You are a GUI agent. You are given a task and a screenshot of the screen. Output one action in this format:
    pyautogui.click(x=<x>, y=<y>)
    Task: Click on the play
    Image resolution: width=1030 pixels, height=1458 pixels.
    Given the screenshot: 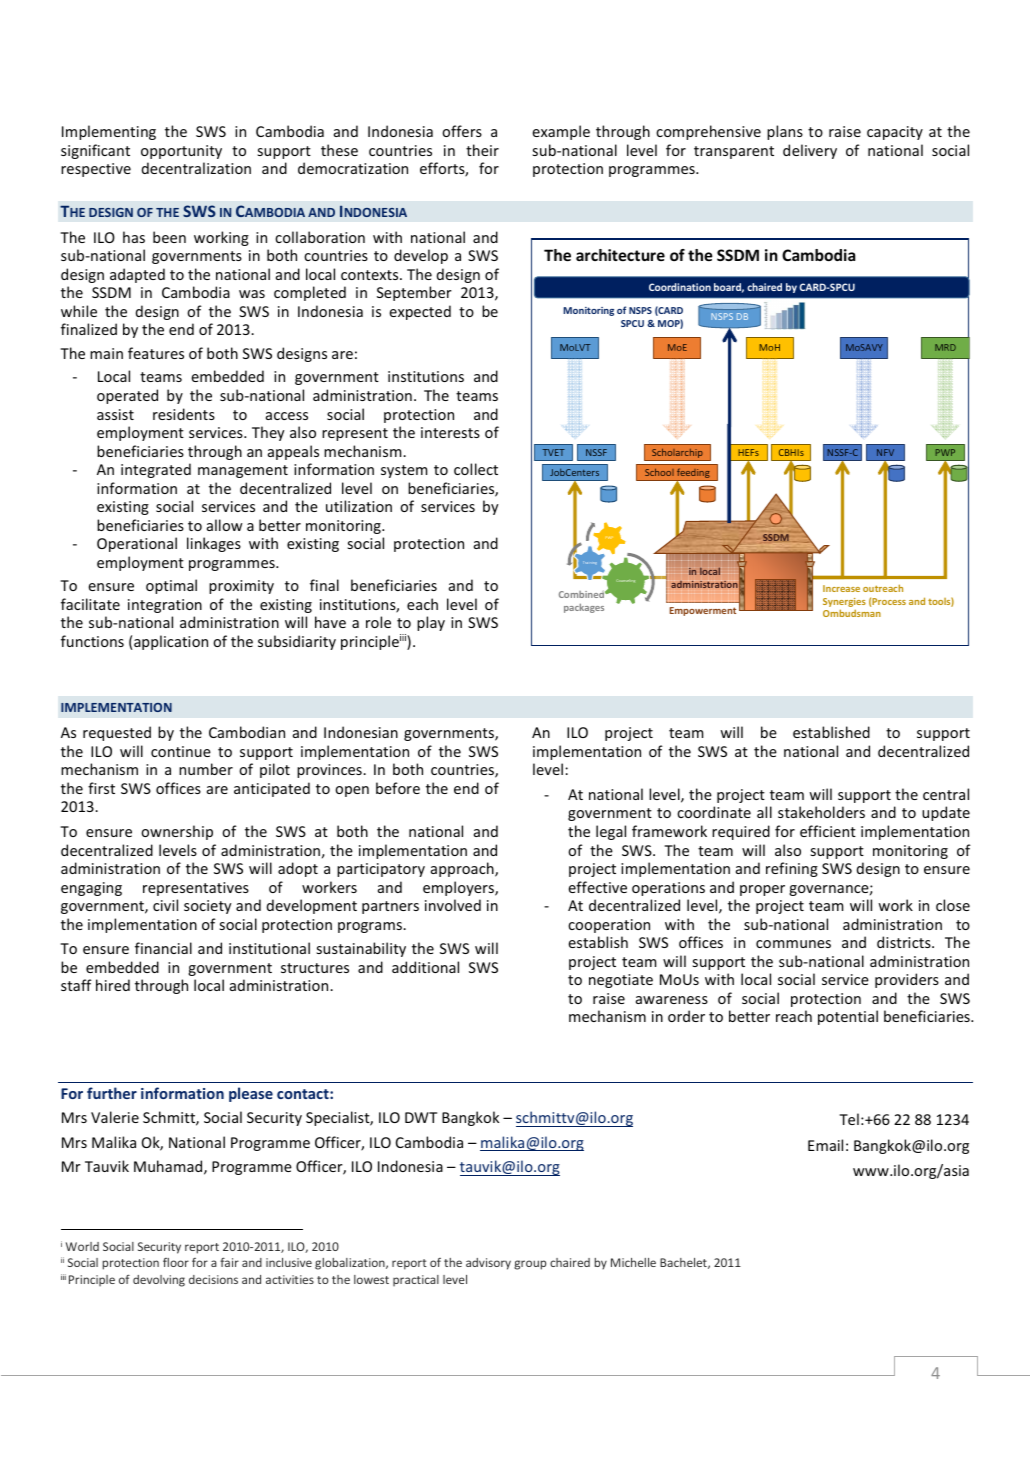 What is the action you would take?
    pyautogui.click(x=431, y=623)
